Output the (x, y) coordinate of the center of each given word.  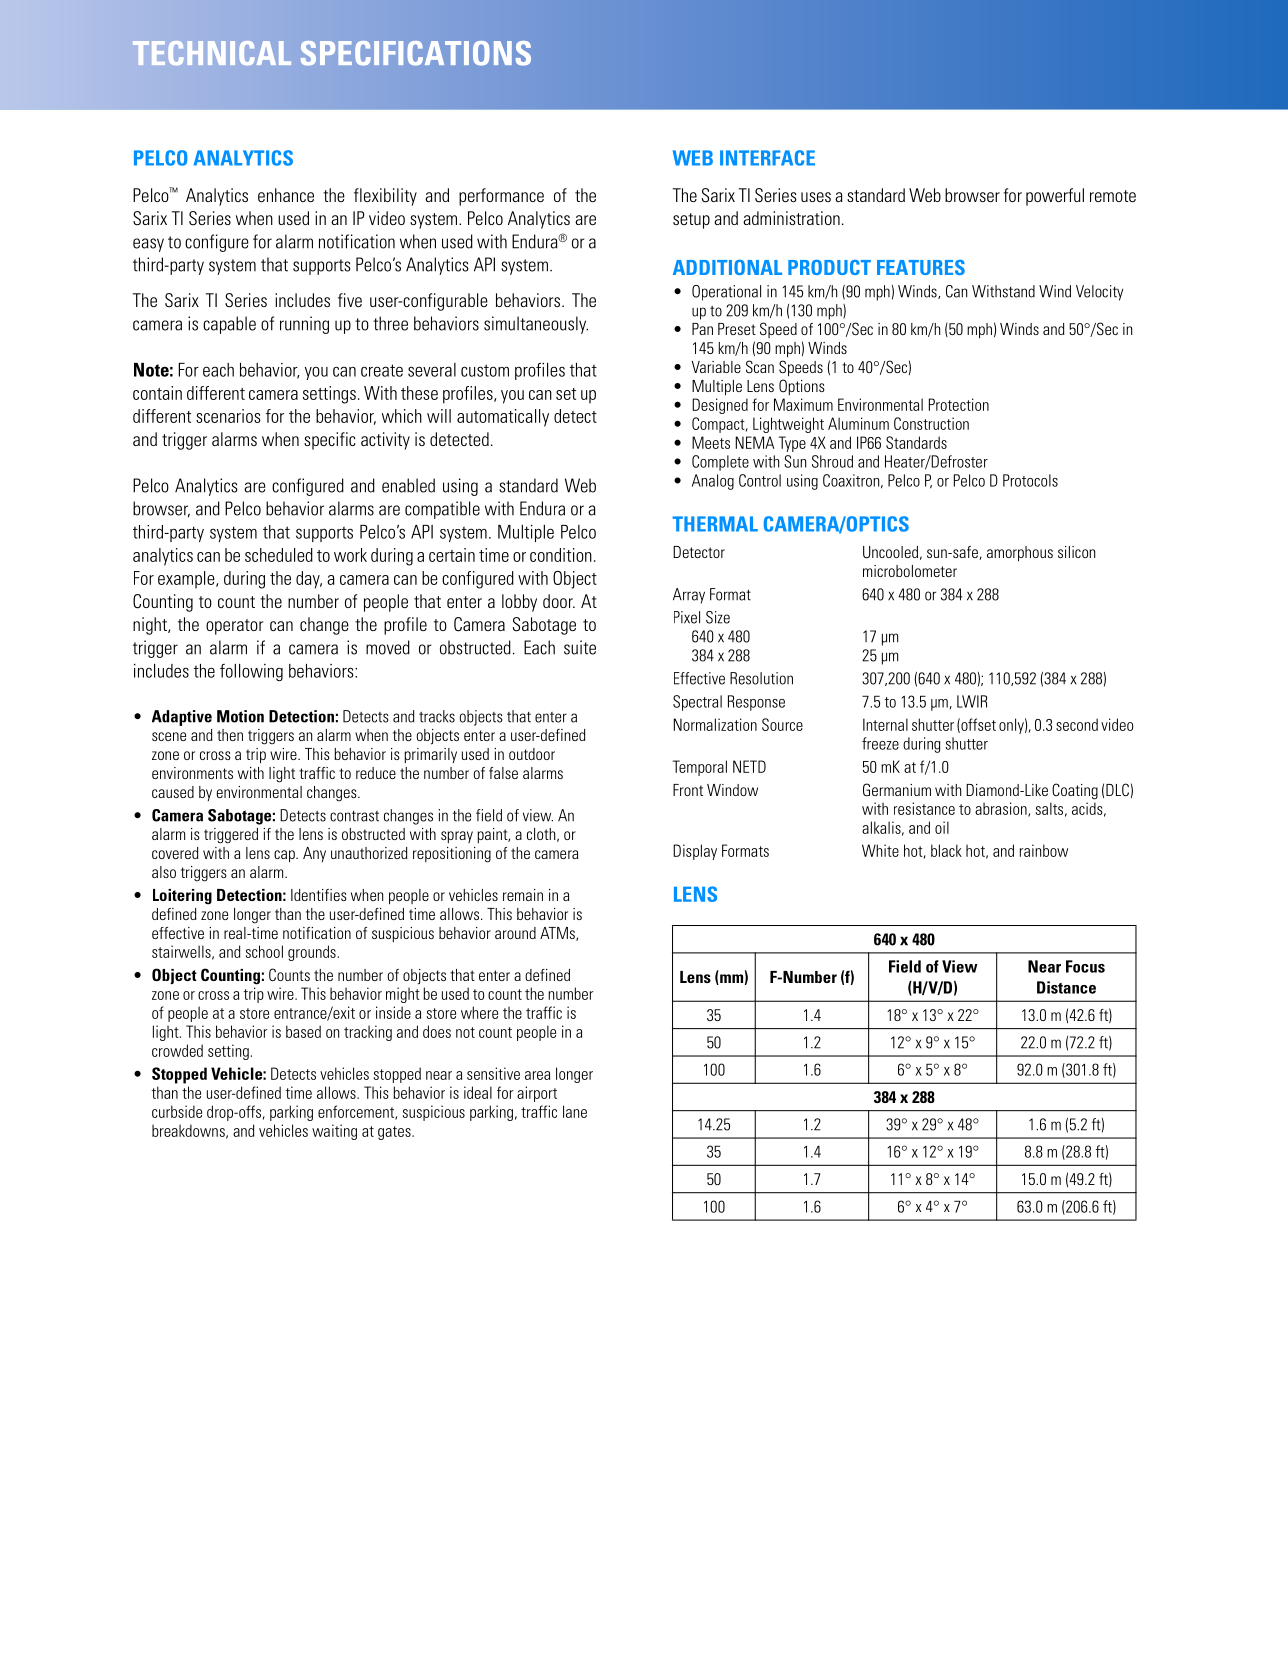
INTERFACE (767, 158)
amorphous (1020, 553)
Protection (959, 404)
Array (689, 596)
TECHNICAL (212, 53)
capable (229, 325)
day (309, 580)
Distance (1066, 987)
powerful (1055, 197)
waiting (334, 1132)
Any (314, 854)
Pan (702, 329)
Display (695, 852)
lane (575, 1111)
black (946, 850)
